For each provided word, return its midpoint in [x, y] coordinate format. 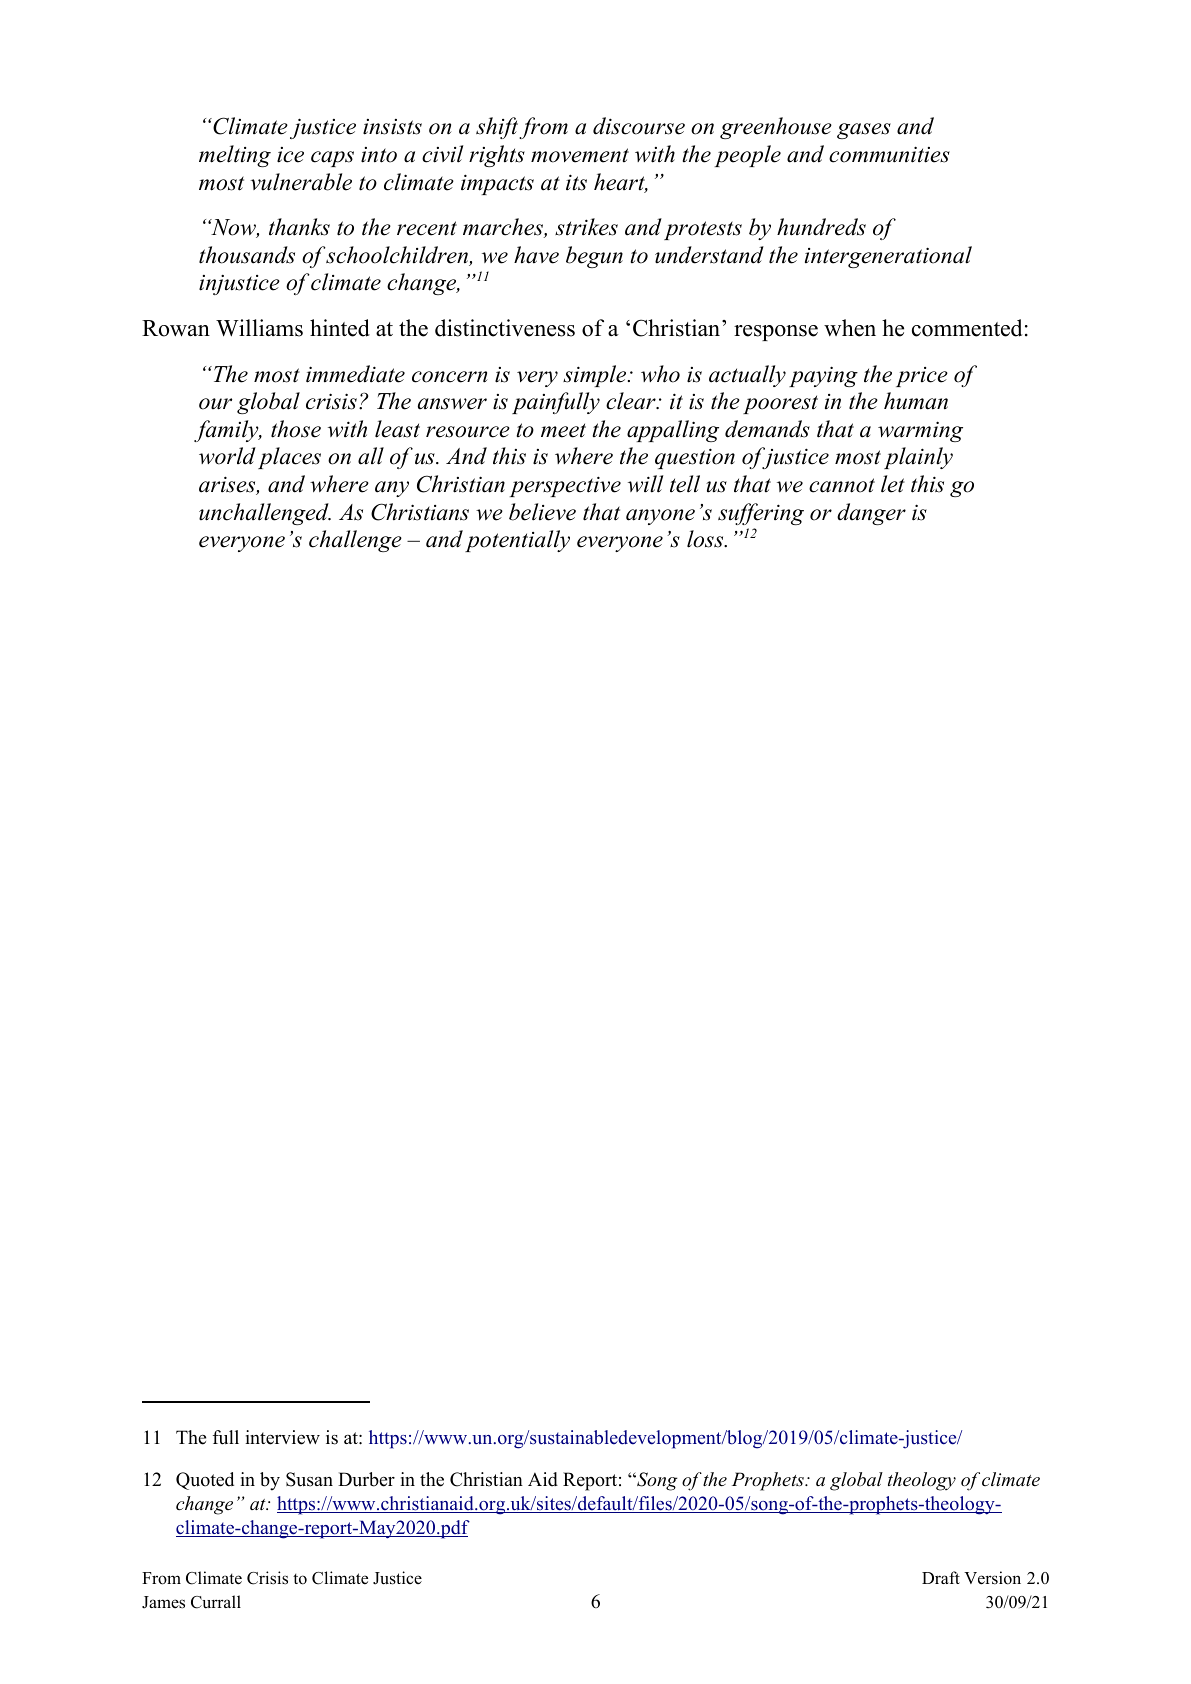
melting [235, 156]
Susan [309, 1479]
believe [542, 512]
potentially [517, 541]
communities [889, 154]
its [576, 182]
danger [871, 514]
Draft [941, 1577]
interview [282, 1437]
